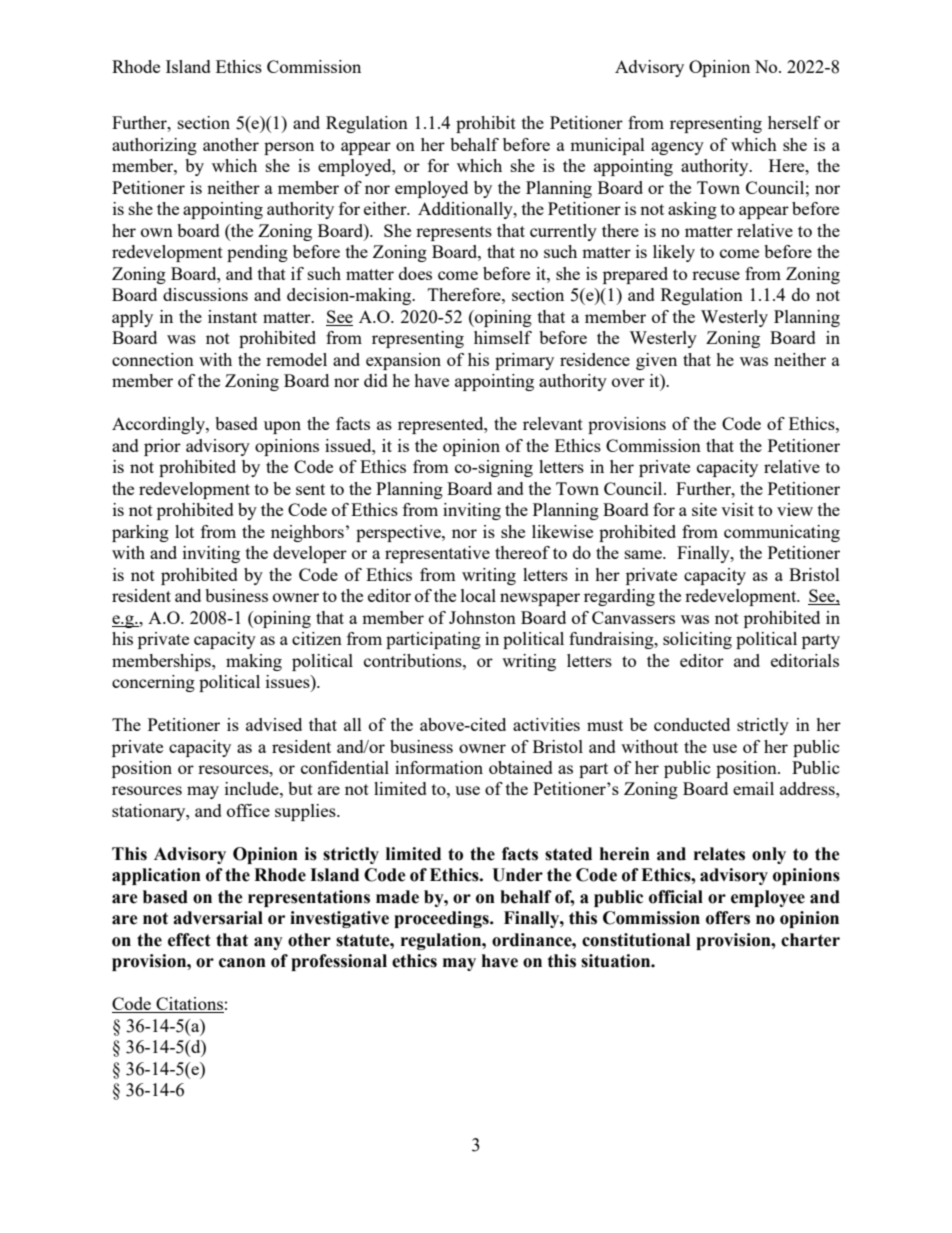  I want to click on Additionally, so click(466, 210).
